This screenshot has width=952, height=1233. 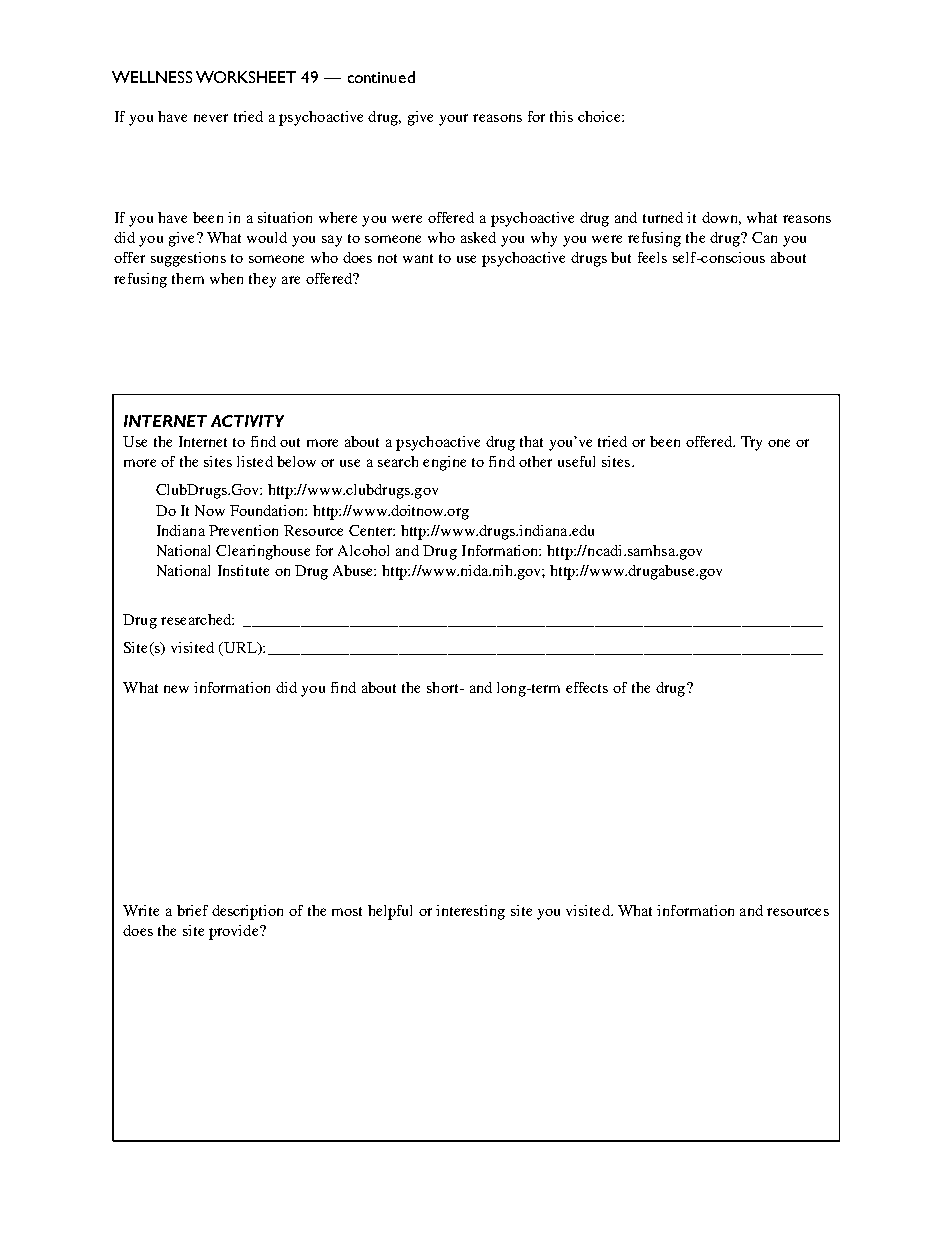 What do you see at coordinates (587, 687) in the screenshot?
I see `effects` at bounding box center [587, 687].
